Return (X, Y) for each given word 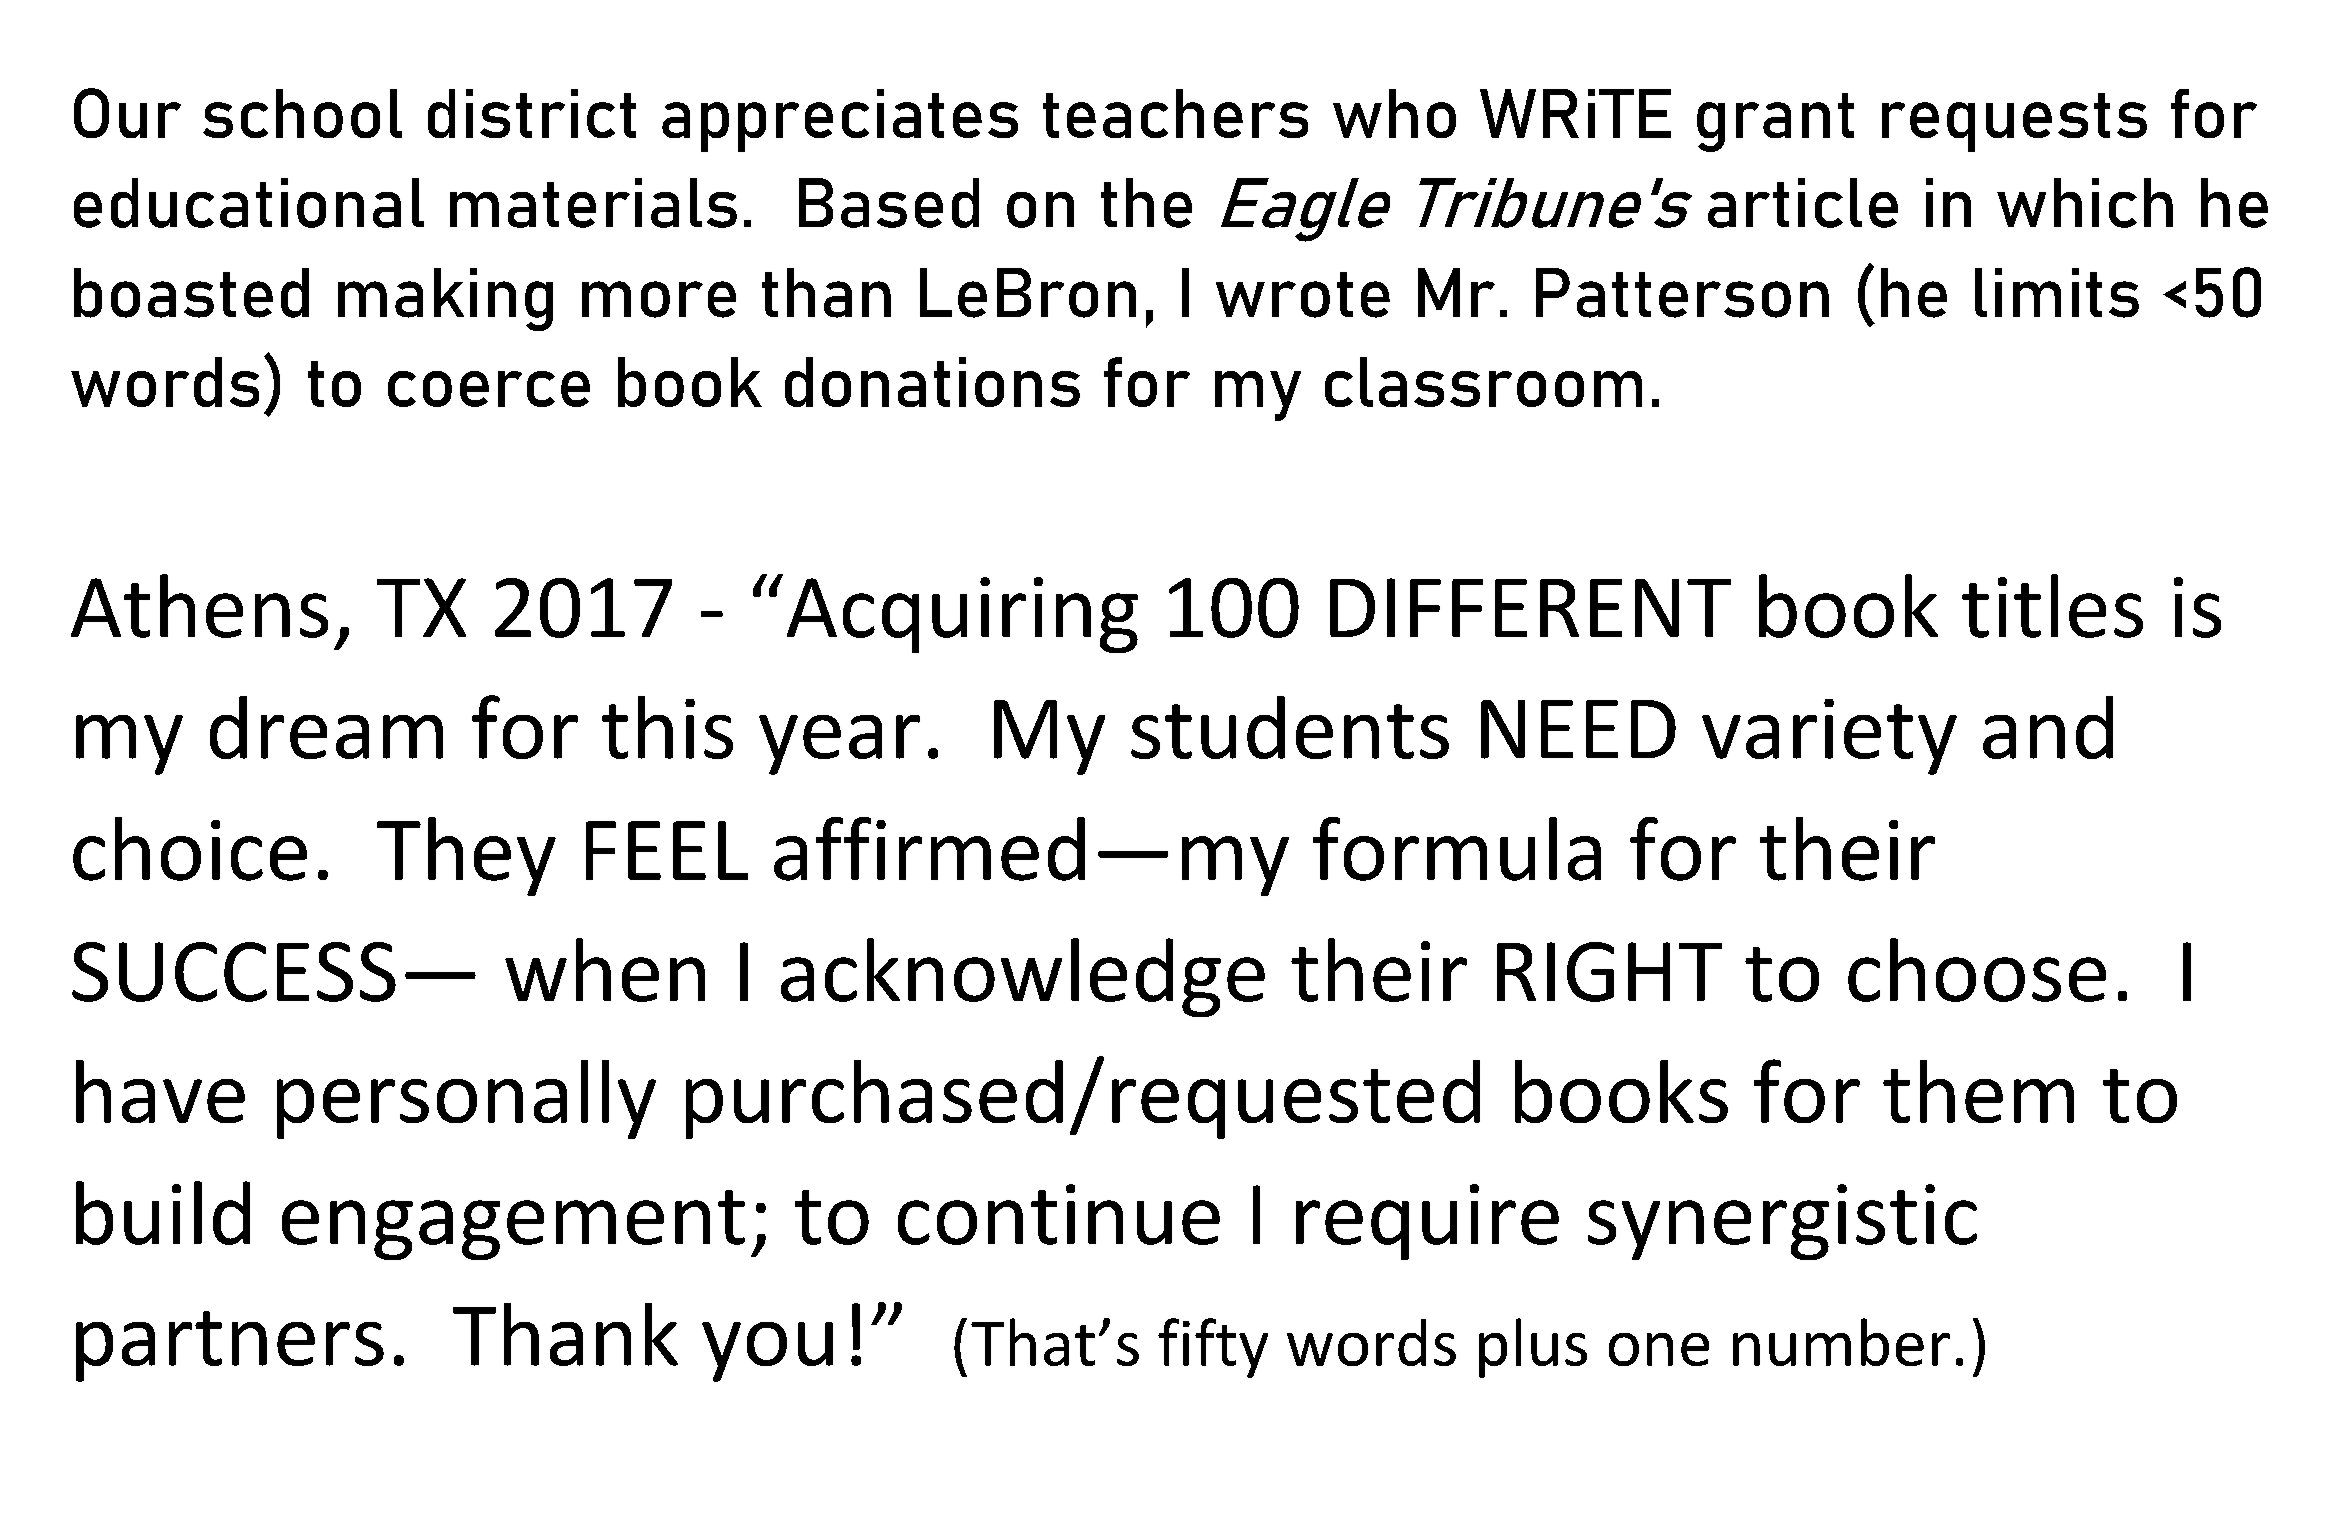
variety (1829, 737)
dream (326, 727)
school (302, 113)
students (1290, 727)
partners (230, 1346)
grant (1775, 122)
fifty (1213, 1348)
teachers (1175, 113)
